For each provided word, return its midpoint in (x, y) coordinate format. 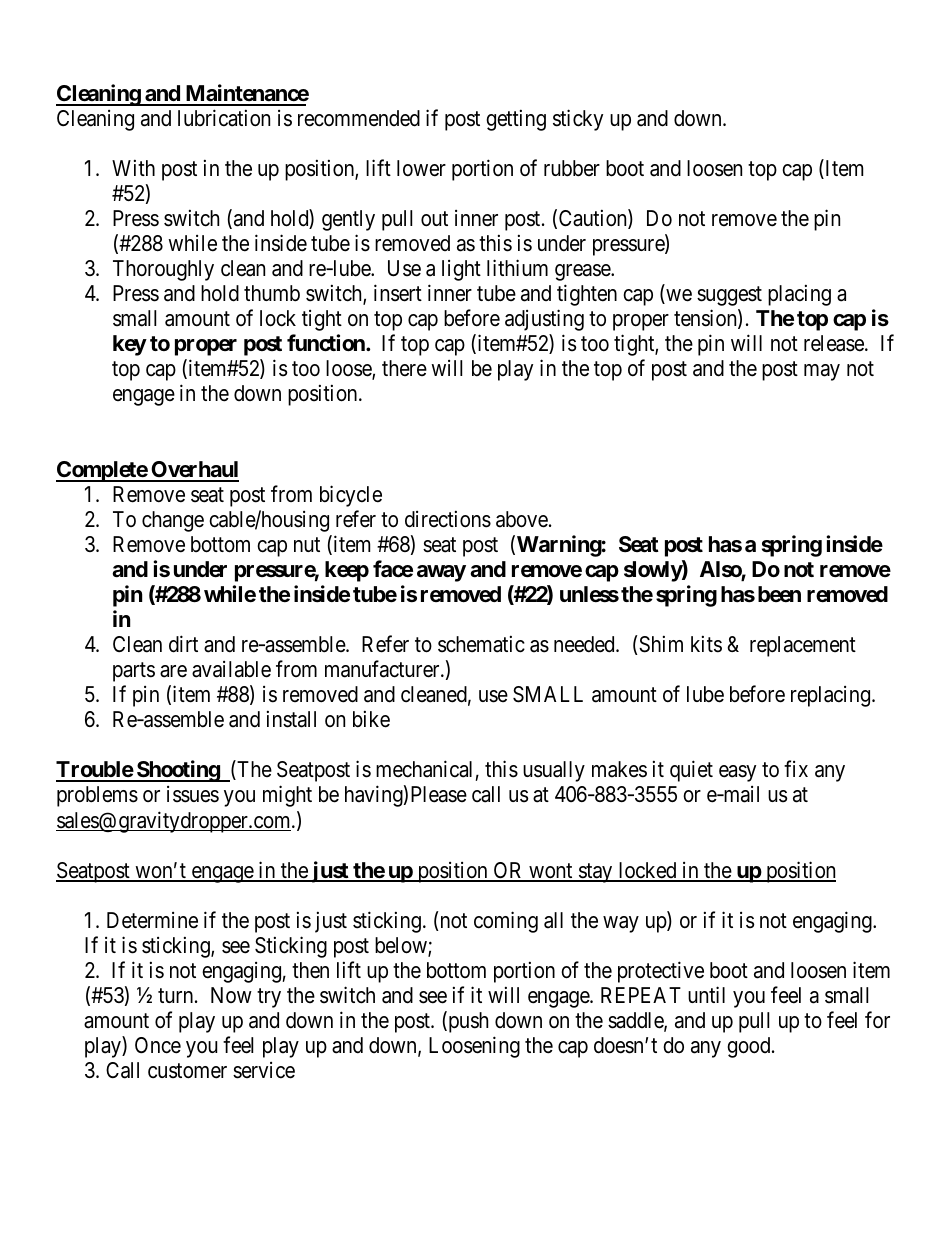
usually (554, 771)
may (822, 372)
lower (421, 168)
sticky (578, 120)
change (173, 521)
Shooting (178, 771)
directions (448, 519)
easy (737, 773)
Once (158, 1045)
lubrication (224, 118)
